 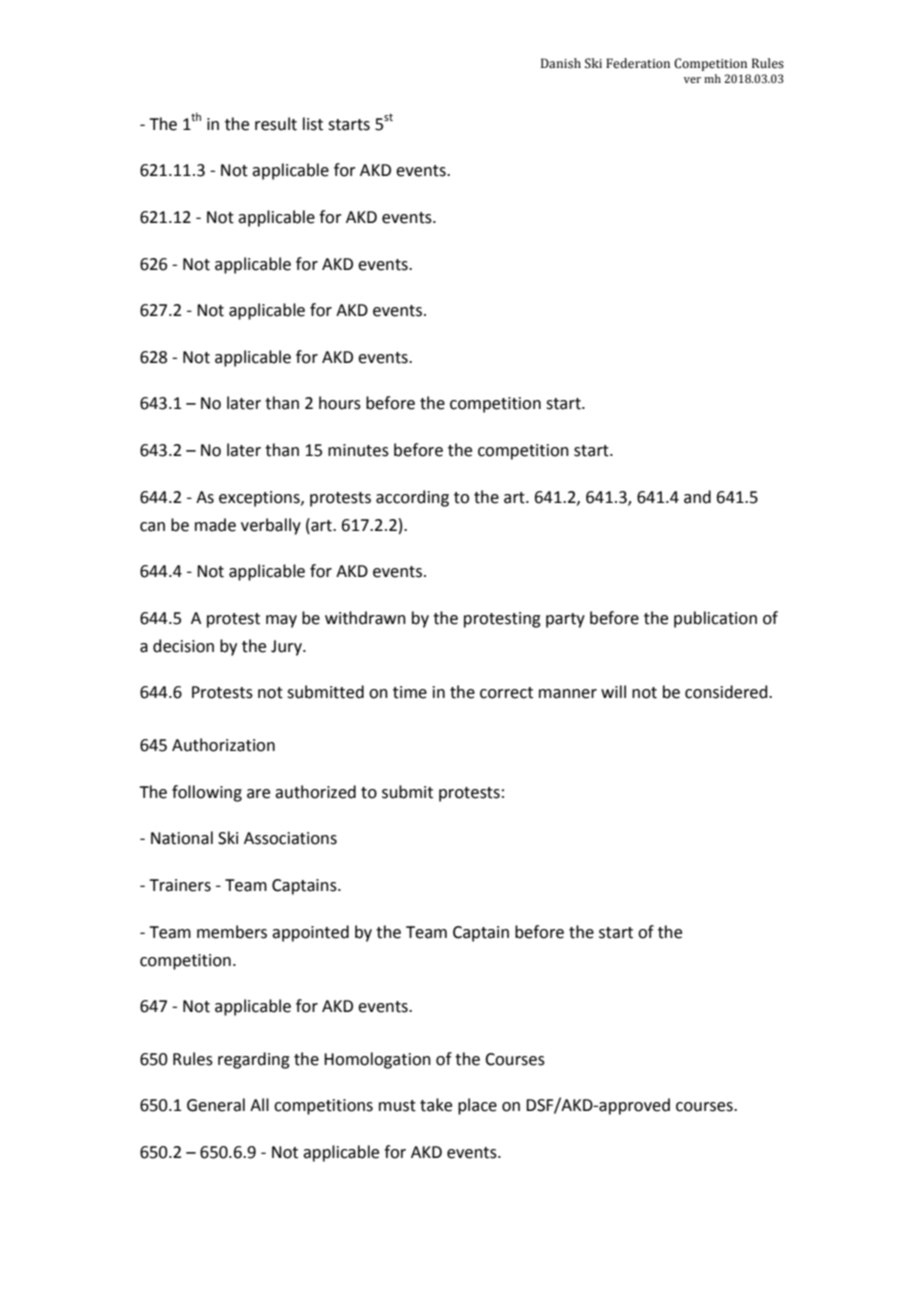 What do you see at coordinates (477, 1106) in the document?
I see `place` at bounding box center [477, 1106].
